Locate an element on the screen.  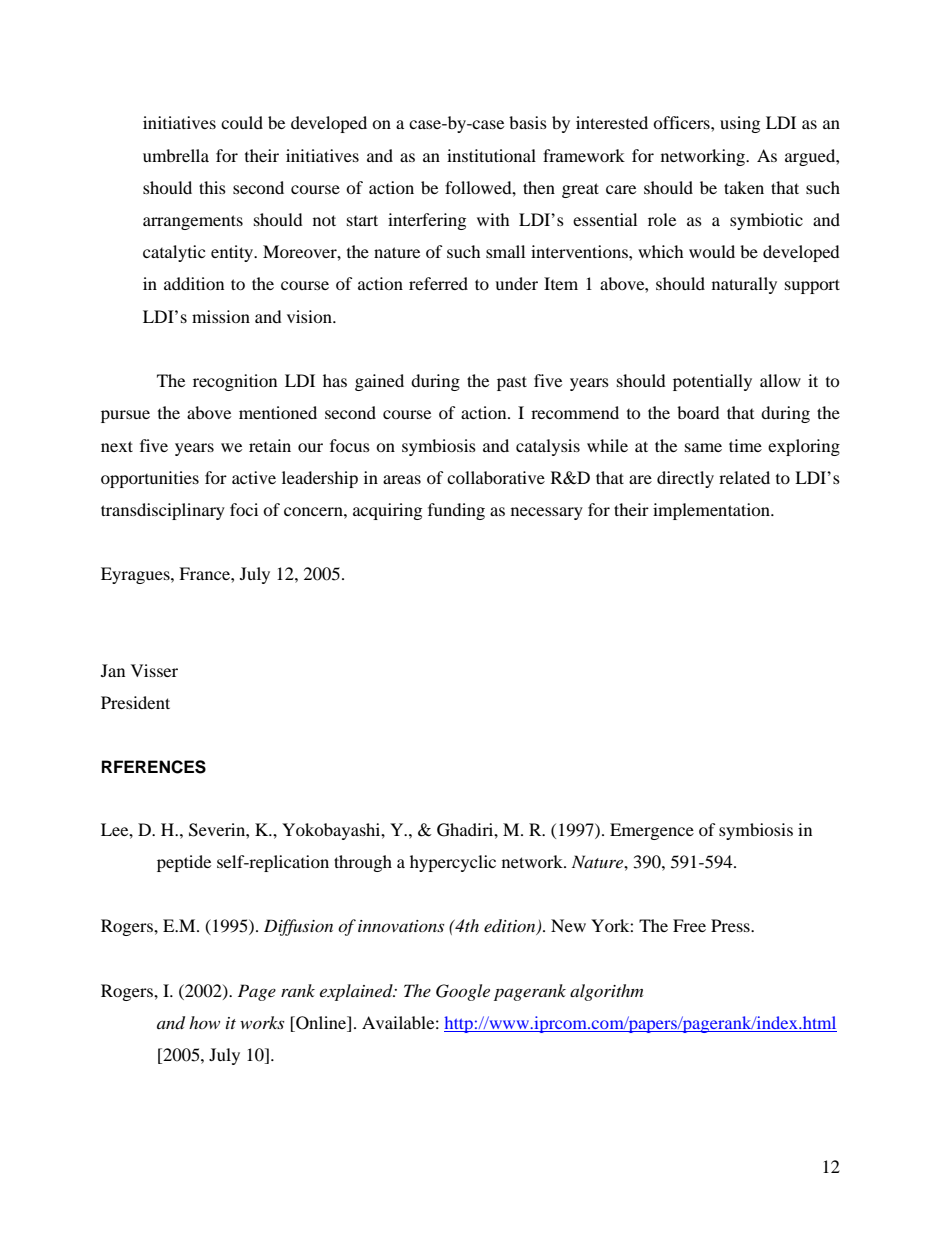
using is located at coordinates (740, 124).
